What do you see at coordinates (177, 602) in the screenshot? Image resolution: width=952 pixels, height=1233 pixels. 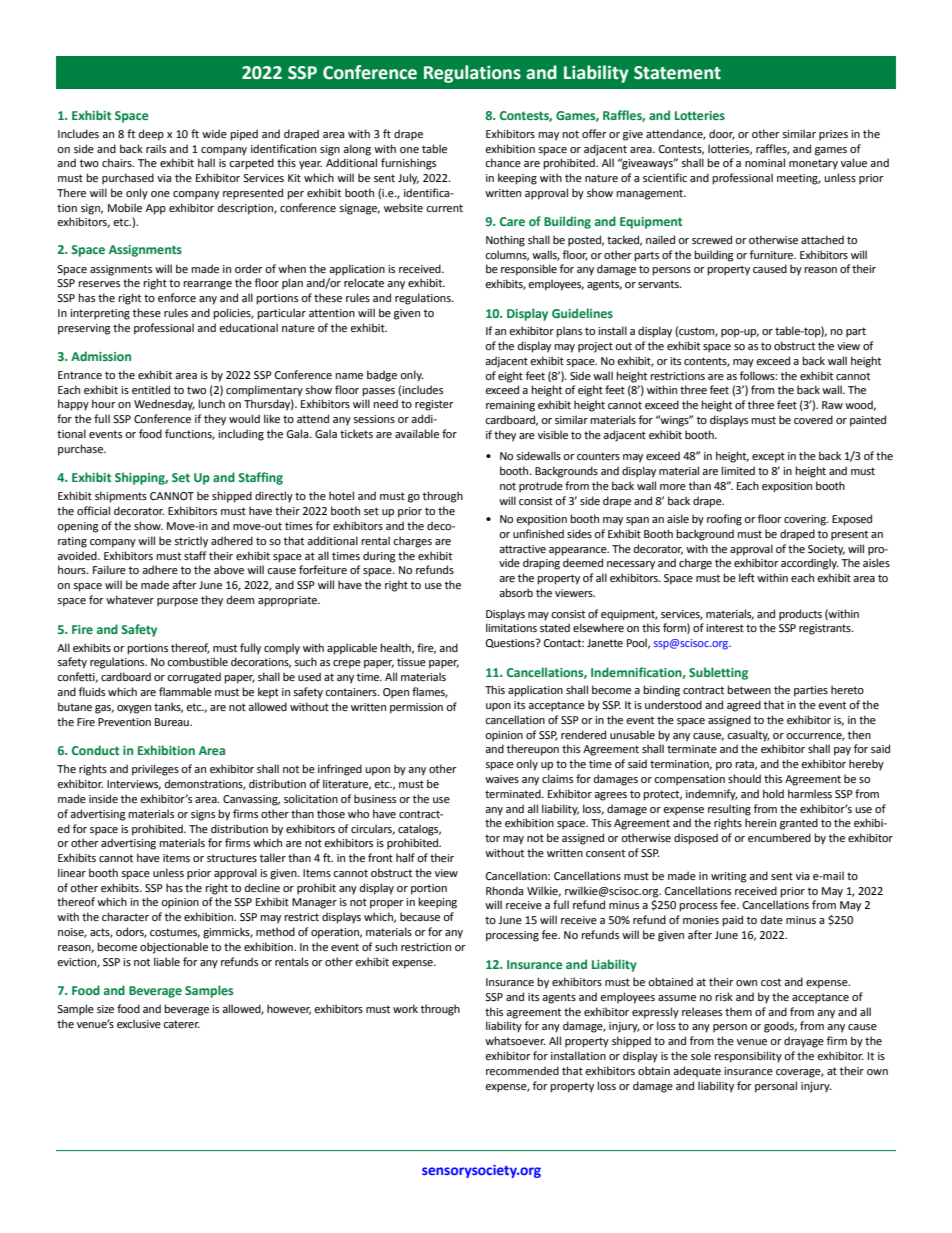 I see `purpose` at bounding box center [177, 602].
